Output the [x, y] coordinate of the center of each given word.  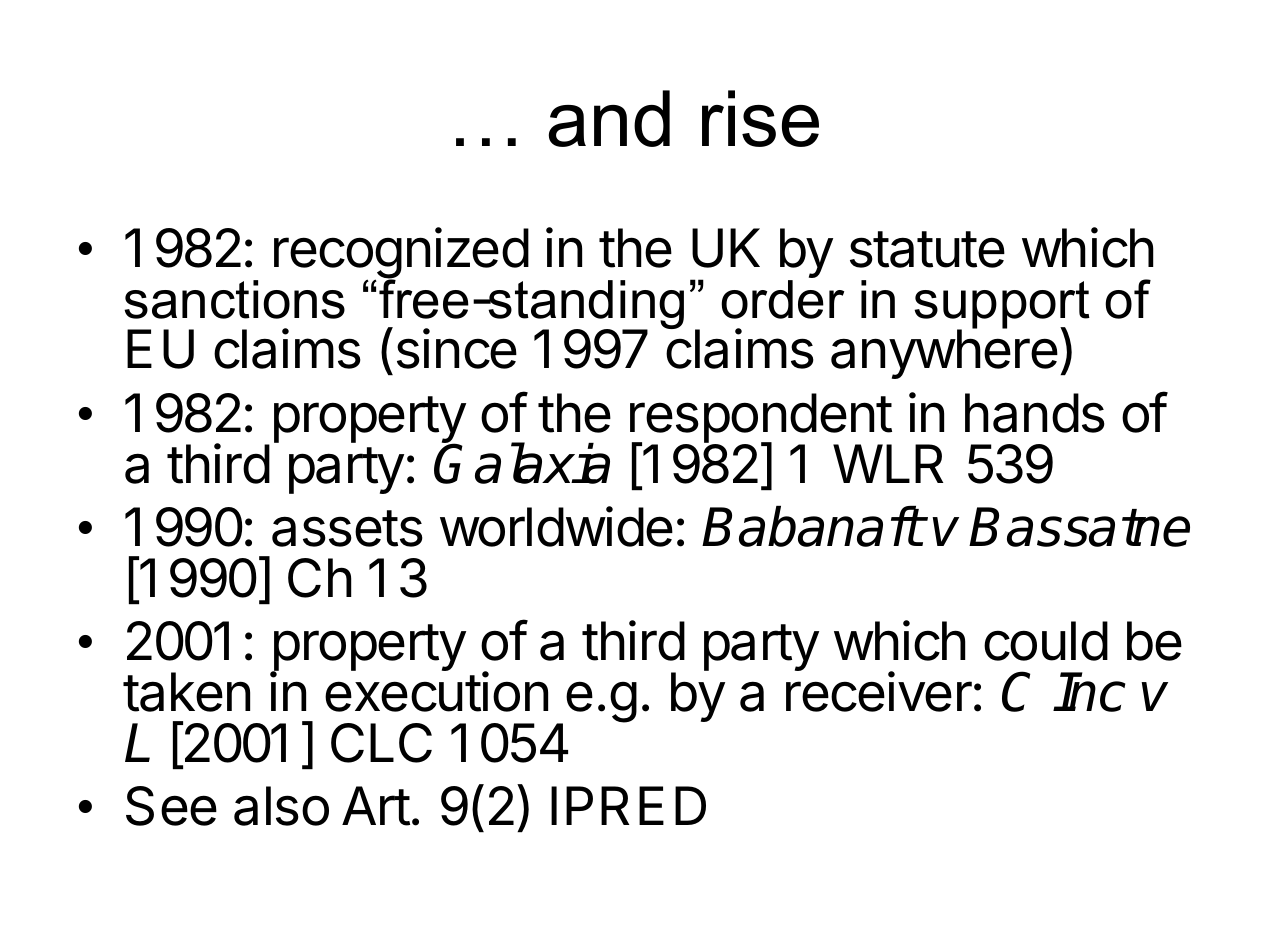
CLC [381, 743]
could [1046, 641]
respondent [761, 419]
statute [927, 249]
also [281, 806]
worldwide [556, 526]
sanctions [234, 299]
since [457, 348]
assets [347, 528]
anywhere [944, 353]
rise [760, 118]
